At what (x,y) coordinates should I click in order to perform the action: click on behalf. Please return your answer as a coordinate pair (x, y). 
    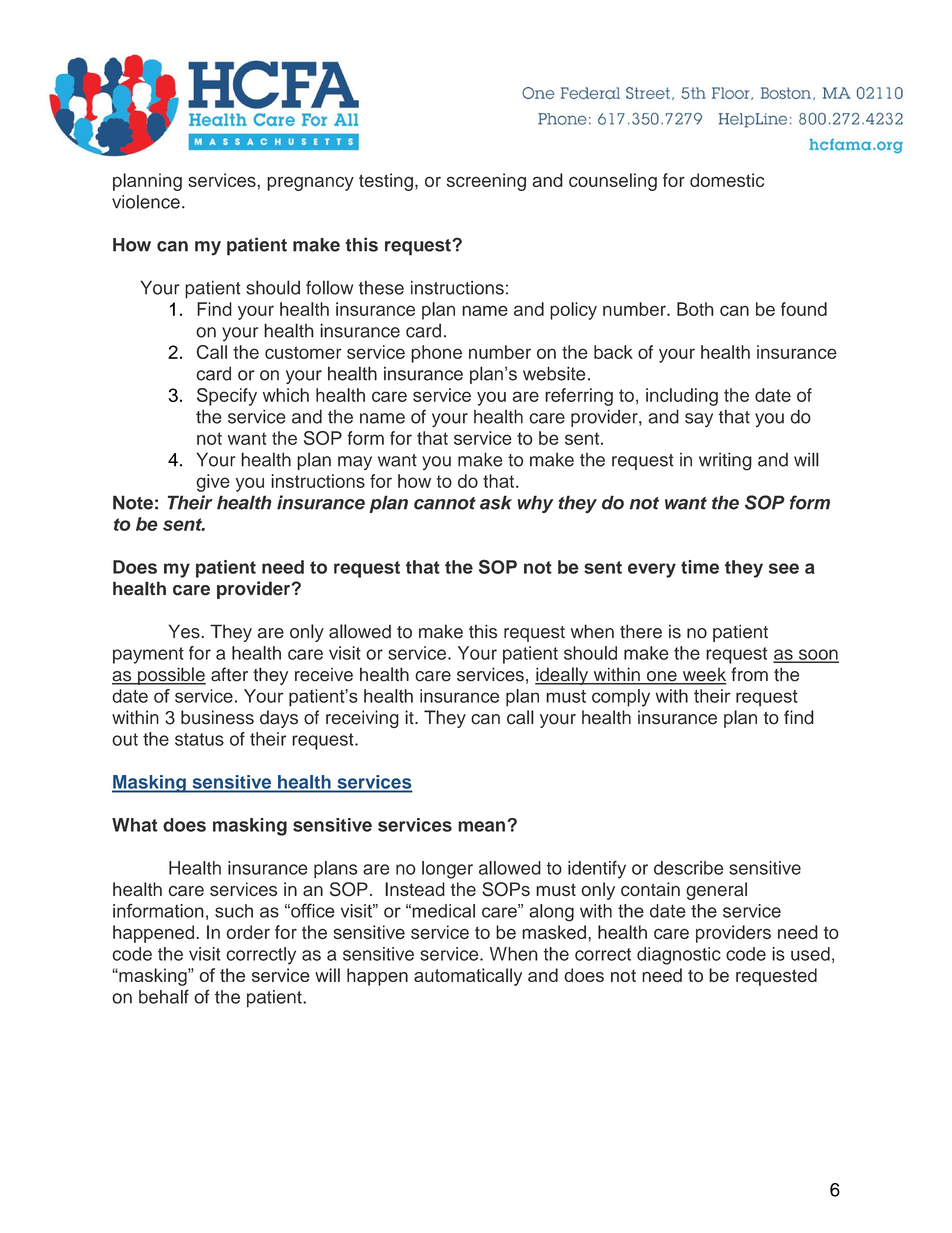
    Looking at the image, I should click on (164, 996).
